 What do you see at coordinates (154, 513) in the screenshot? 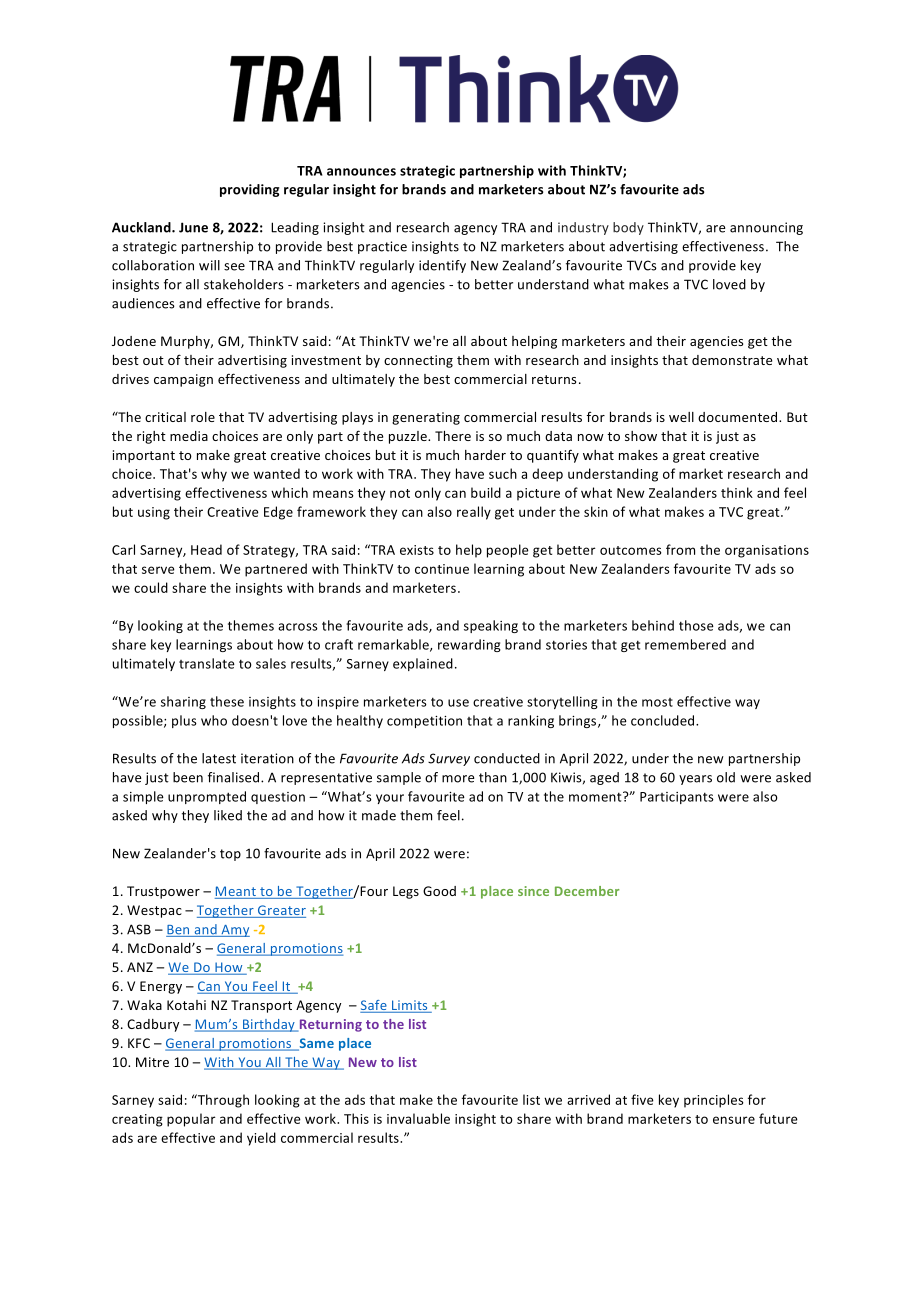
I see `using` at bounding box center [154, 513].
